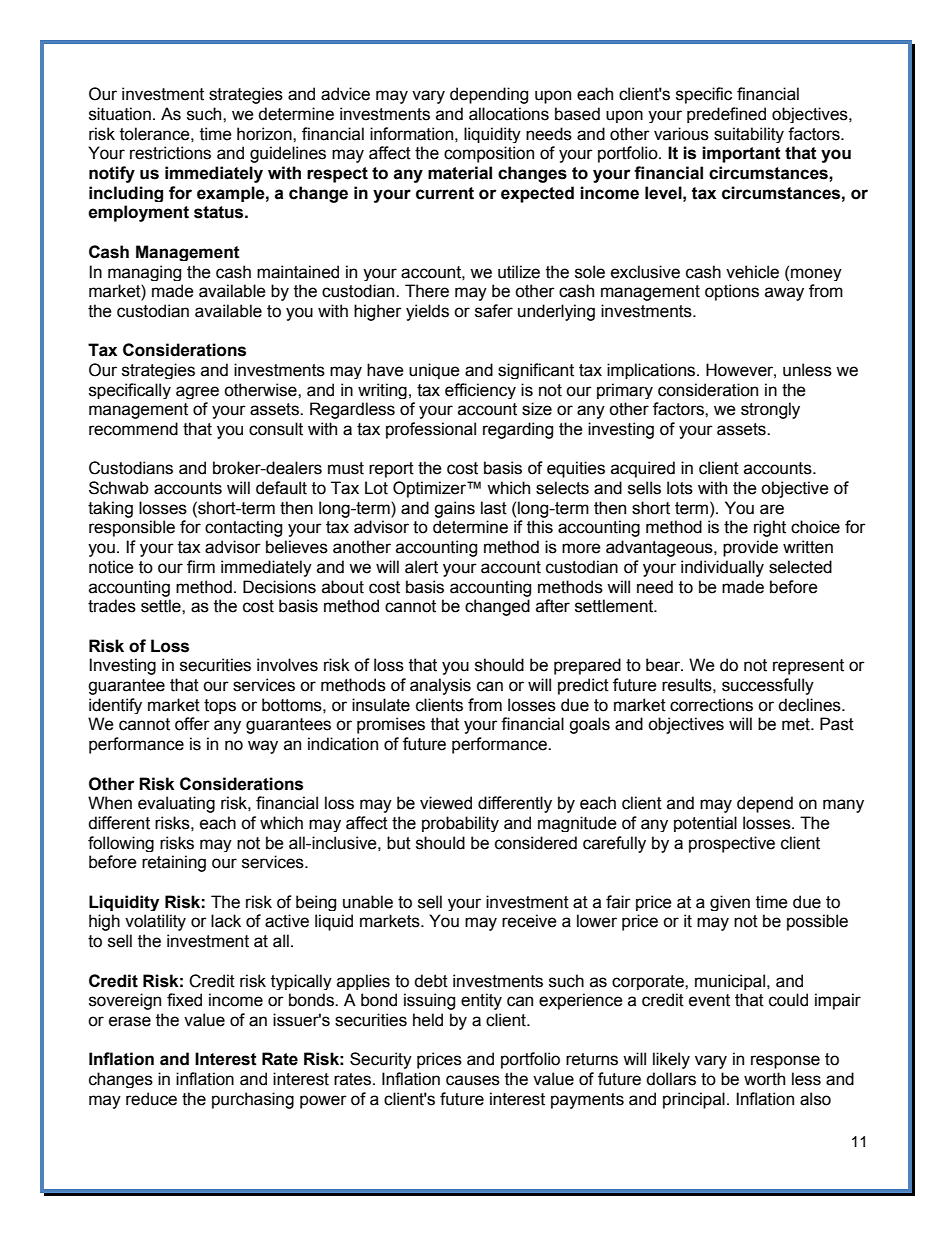 Image resolution: width=952 pixels, height=1233 pixels. Describe the element at coordinates (770, 410) in the document. I see `strongly` at that location.
